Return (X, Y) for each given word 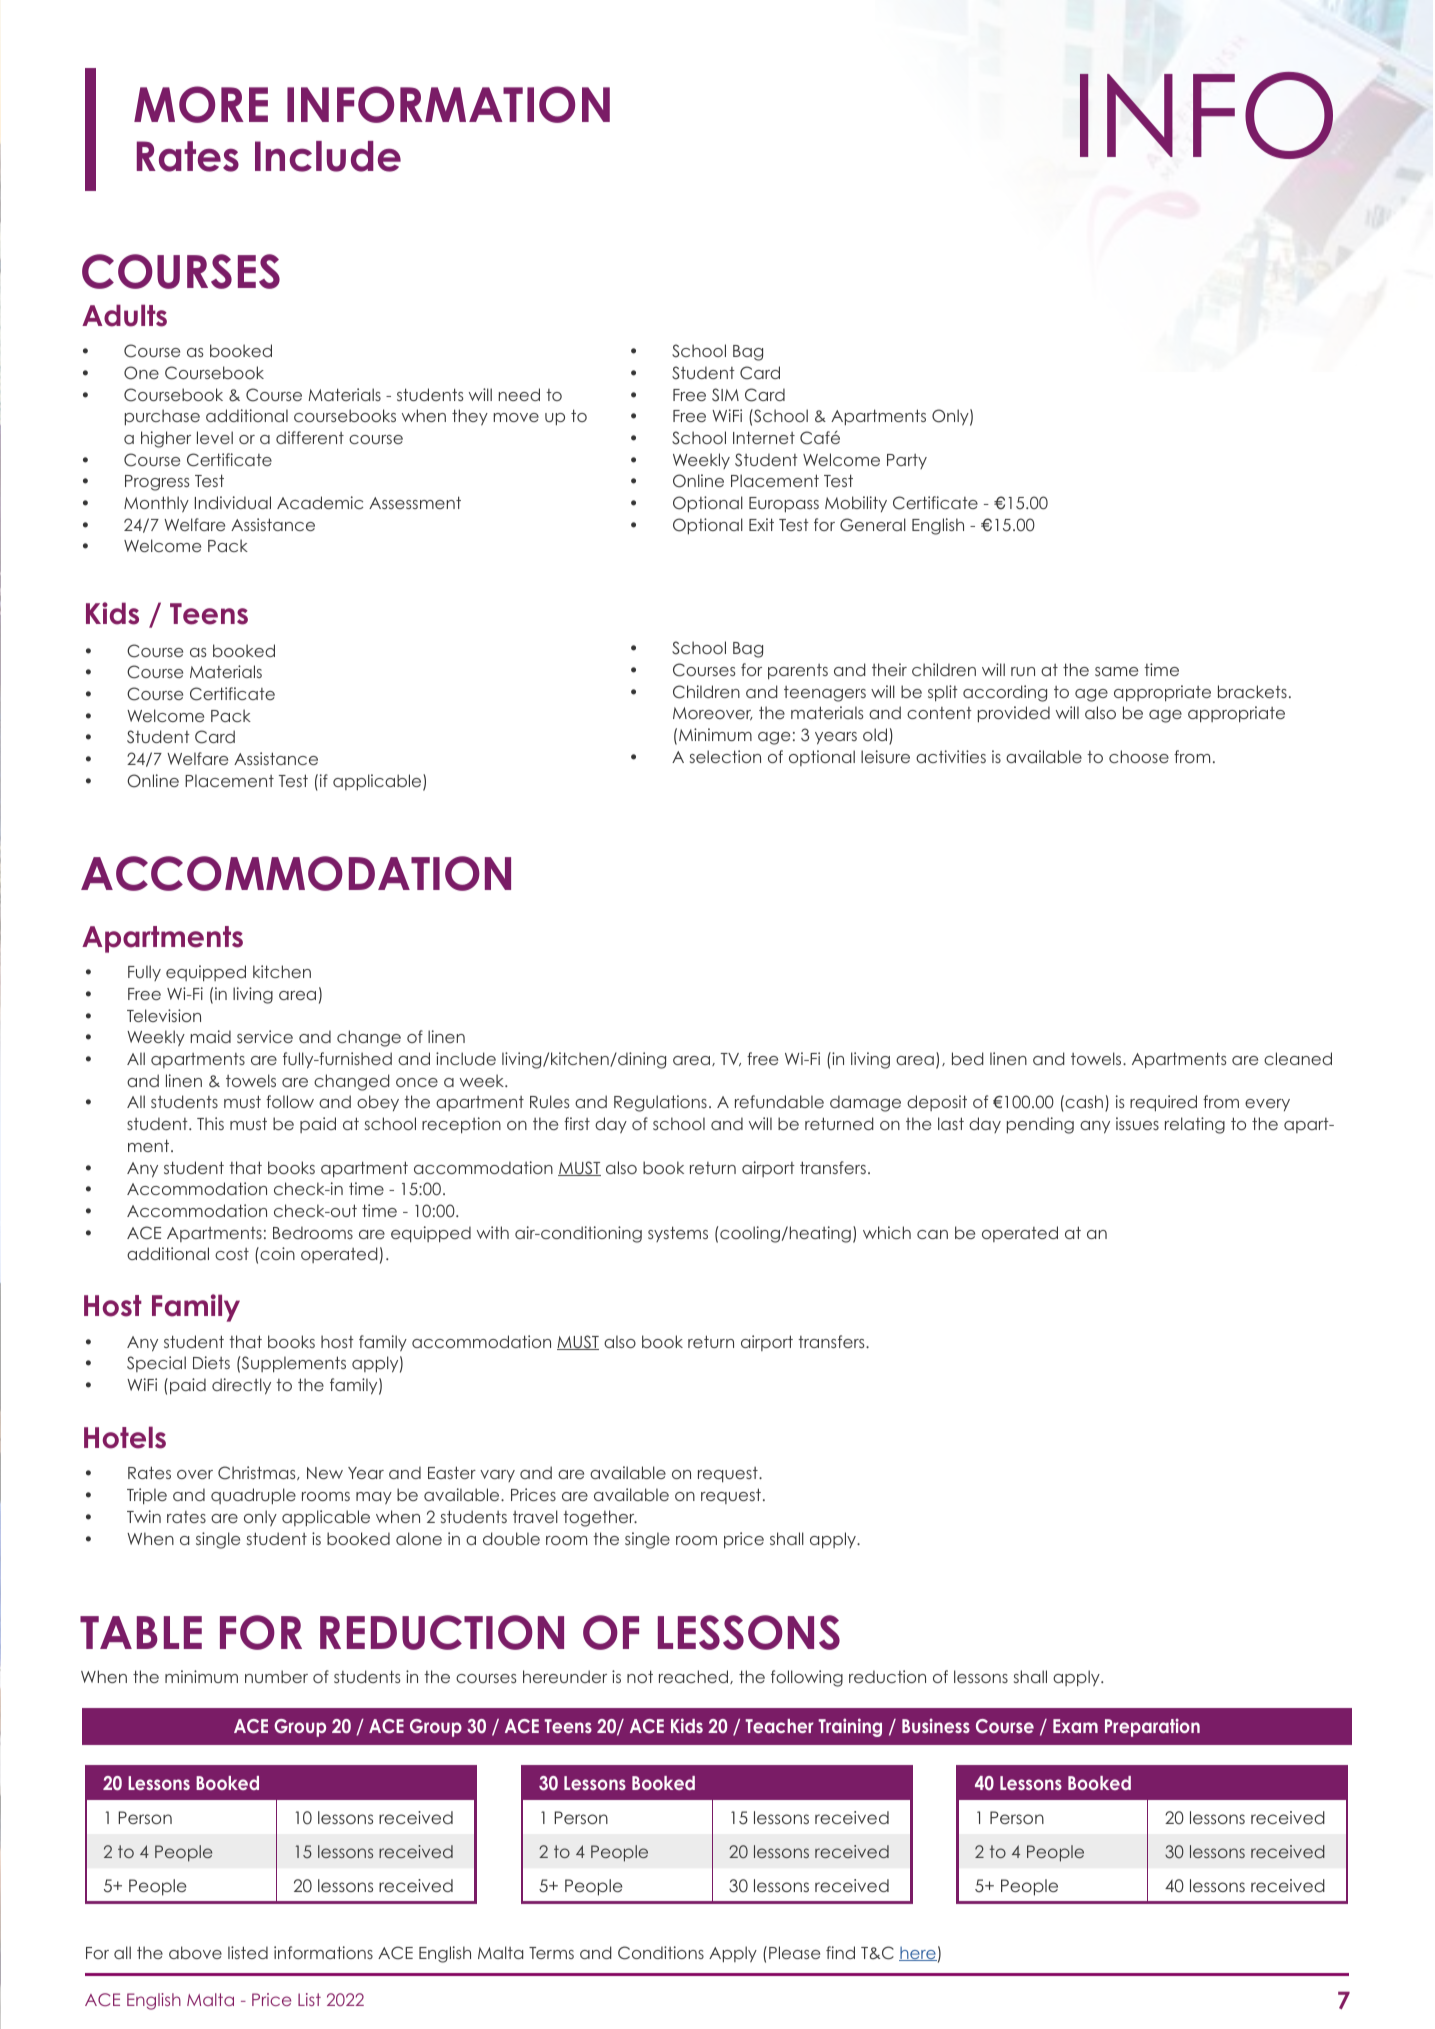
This (210, 1123)
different (310, 437)
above (195, 1952)
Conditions (661, 1953)
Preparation (1152, 1727)
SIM (725, 395)
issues (1137, 1123)
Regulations (660, 1103)
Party (907, 461)
